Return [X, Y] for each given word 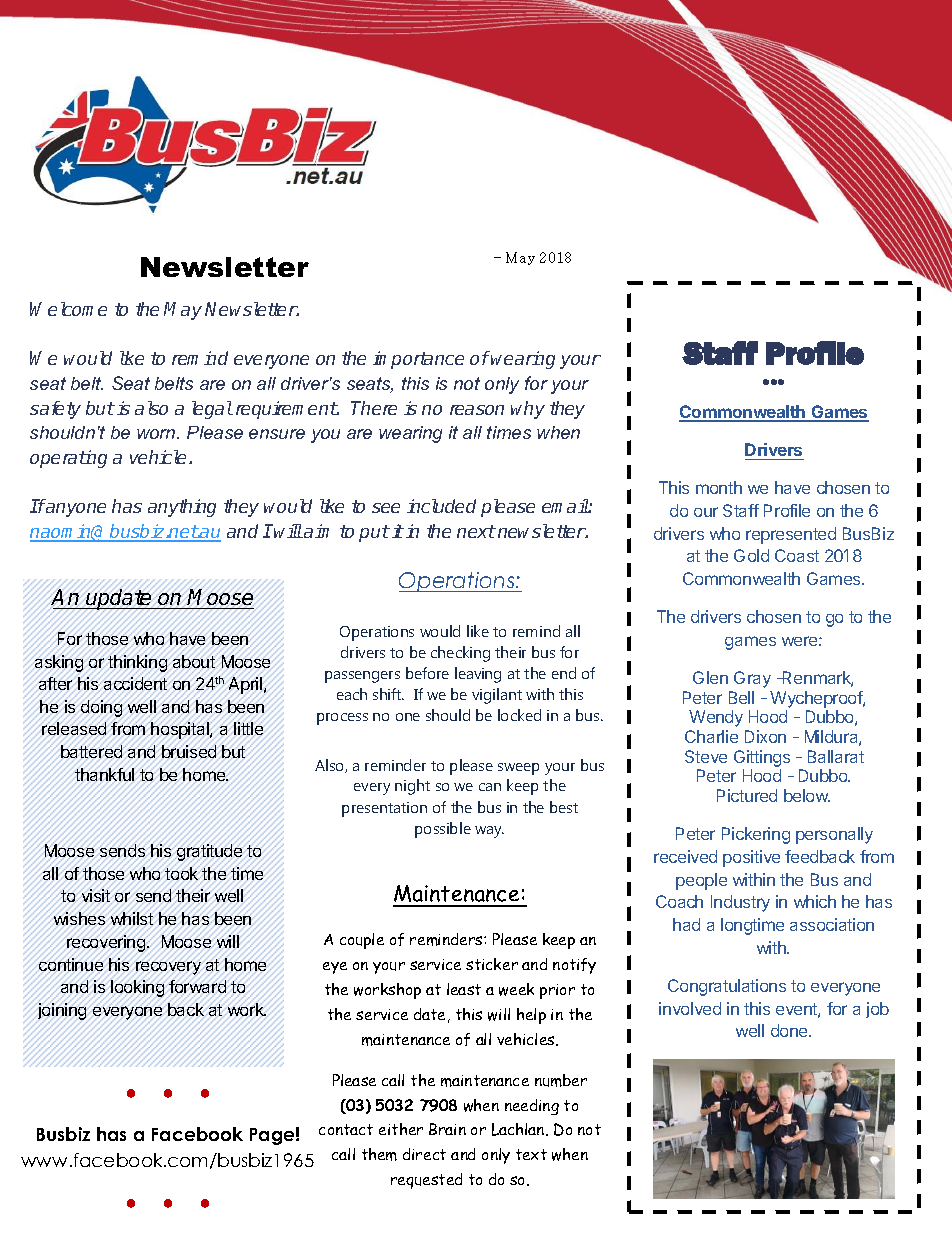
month [719, 487]
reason [477, 410]
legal [212, 410]
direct [424, 1154]
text [531, 1154]
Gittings [762, 758]
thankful [106, 776]
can [490, 787]
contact [346, 1129]
